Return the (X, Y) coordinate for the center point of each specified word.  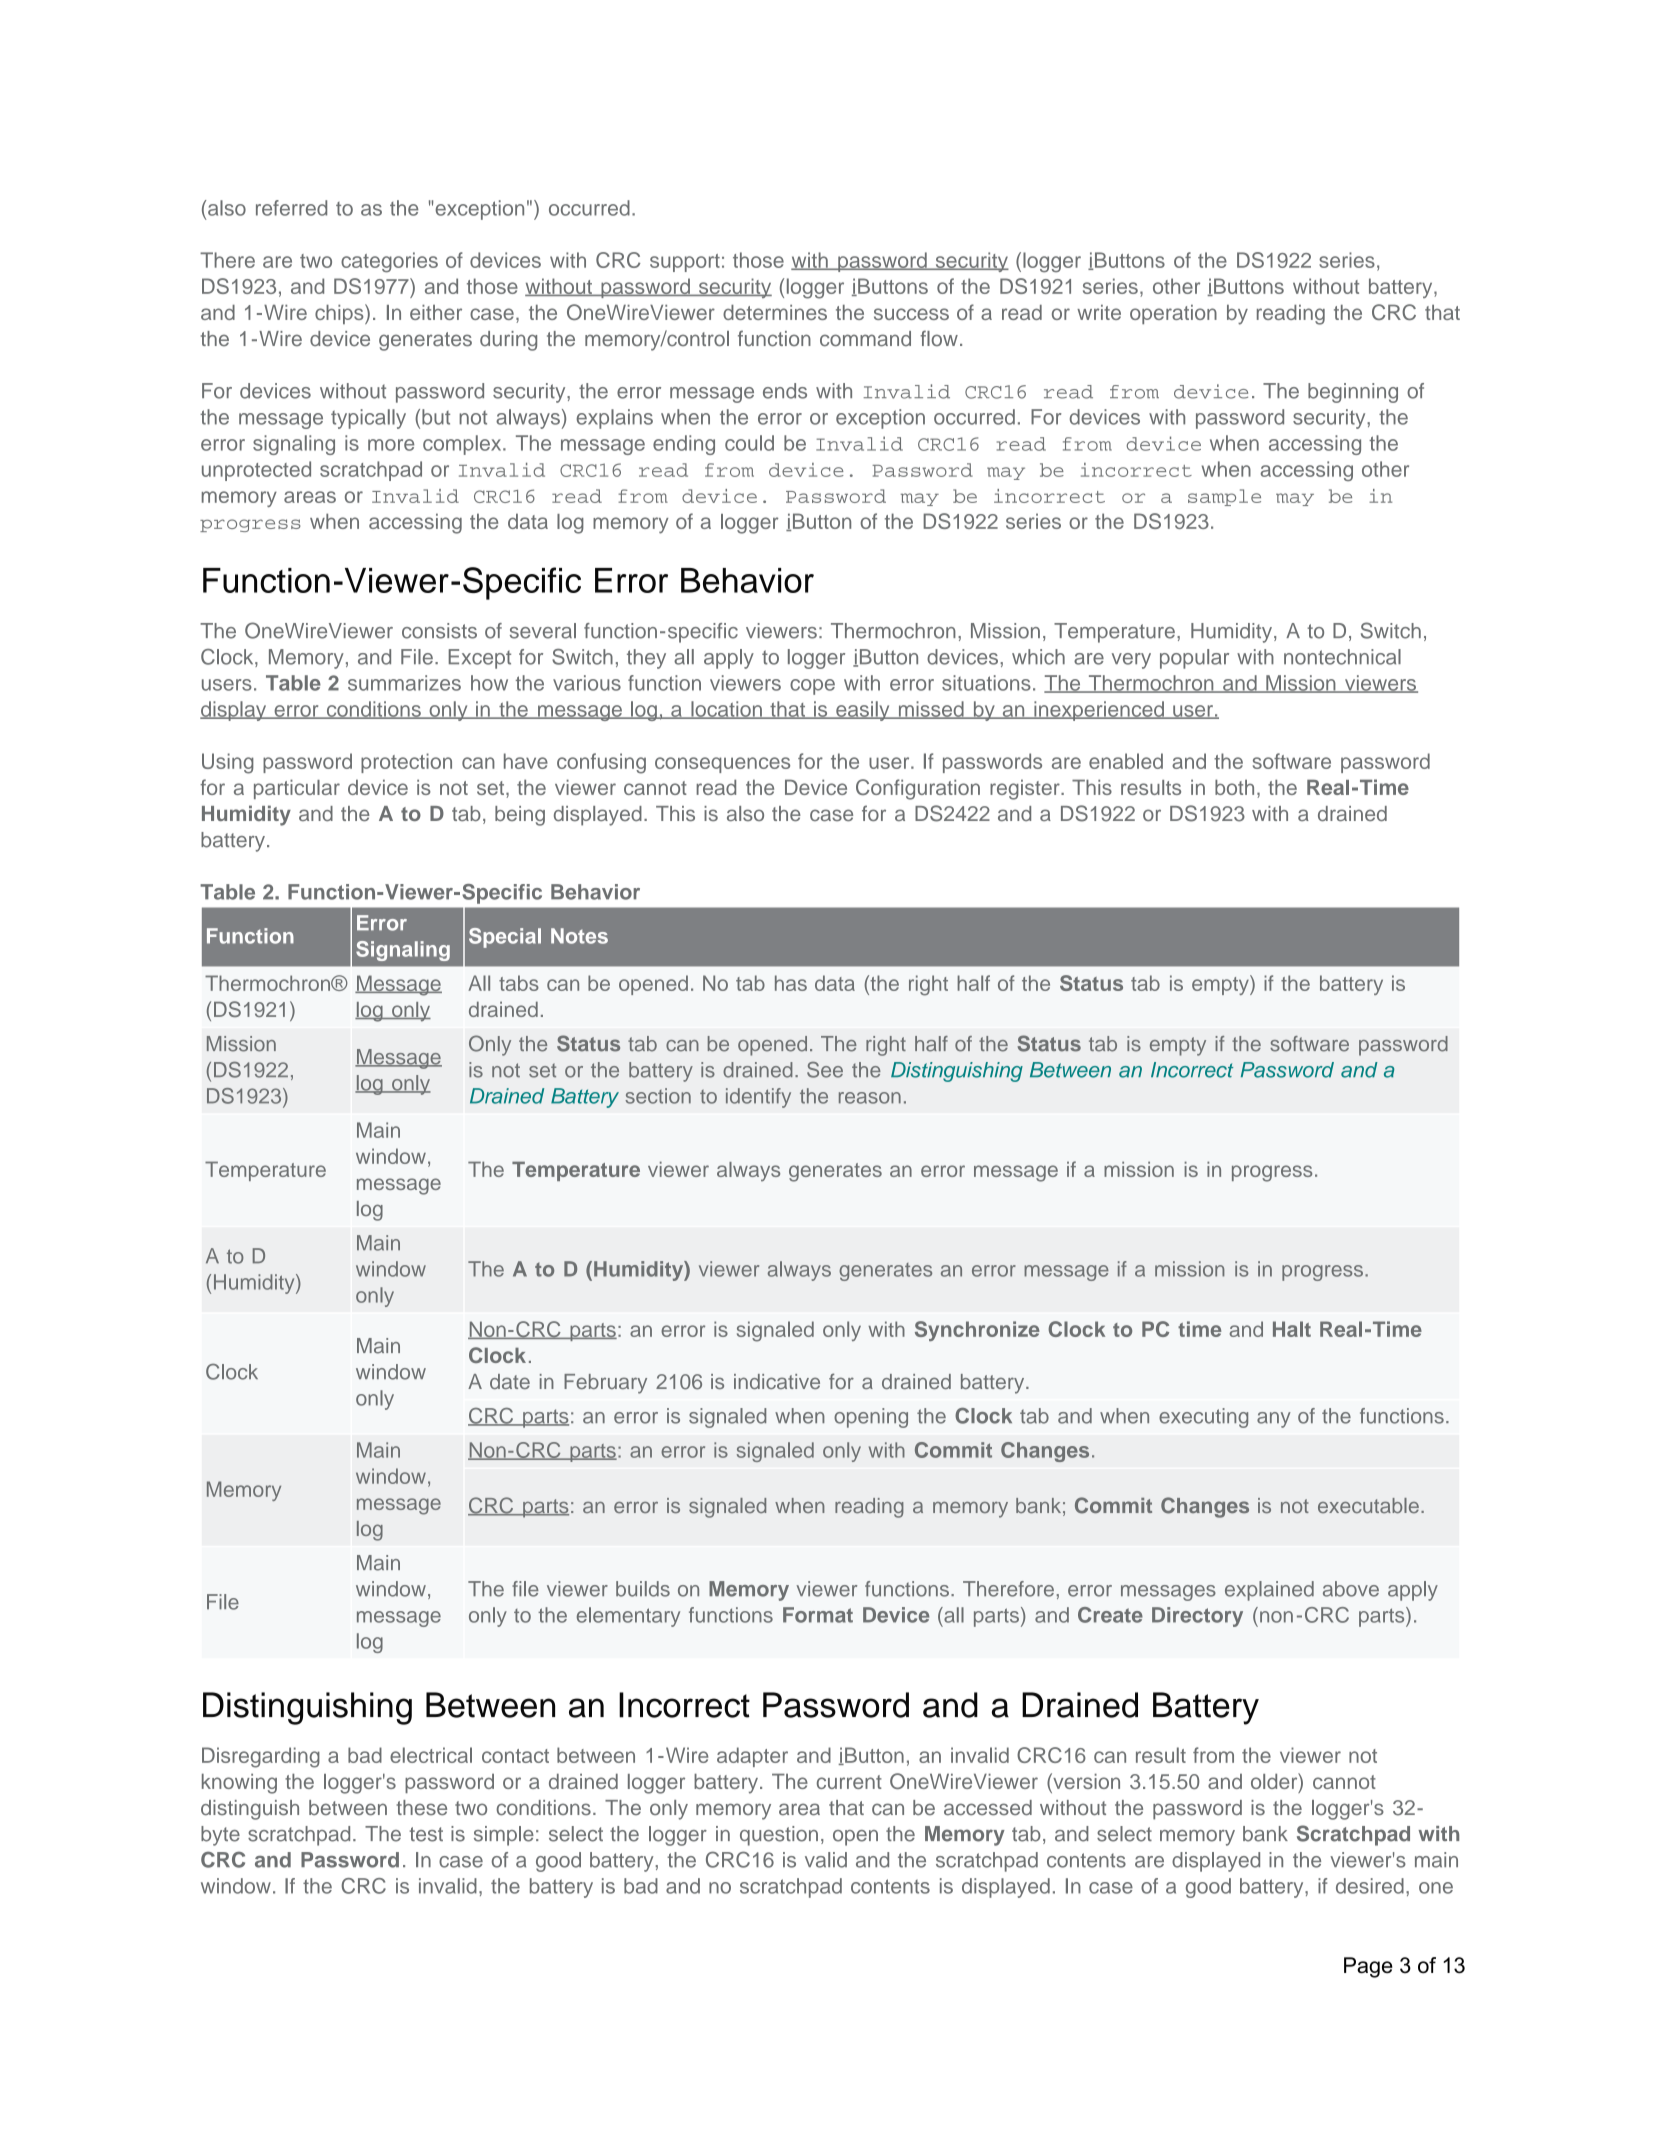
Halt (1292, 1329)
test (426, 1834)
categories (389, 262)
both (1234, 787)
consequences (722, 765)
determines (775, 312)
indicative (777, 1381)
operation (1173, 314)
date (510, 1381)
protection (406, 763)
